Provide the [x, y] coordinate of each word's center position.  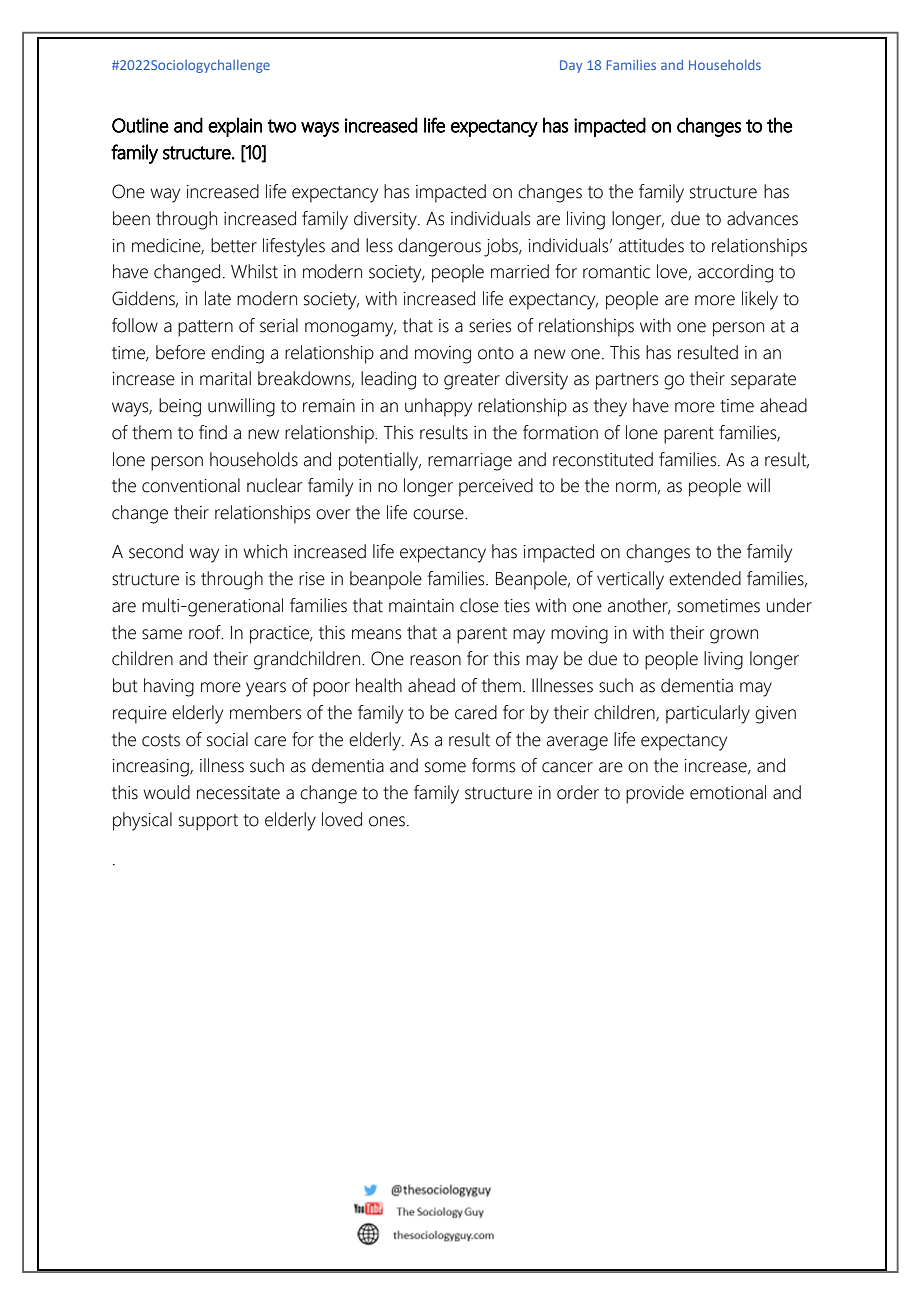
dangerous [439, 247]
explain [235, 127]
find [213, 432]
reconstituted [603, 459]
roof [206, 632]
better [234, 245]
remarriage [470, 462]
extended [705, 578]
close [479, 605]
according [735, 273]
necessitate [238, 793]
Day [571, 66]
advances [762, 218]
